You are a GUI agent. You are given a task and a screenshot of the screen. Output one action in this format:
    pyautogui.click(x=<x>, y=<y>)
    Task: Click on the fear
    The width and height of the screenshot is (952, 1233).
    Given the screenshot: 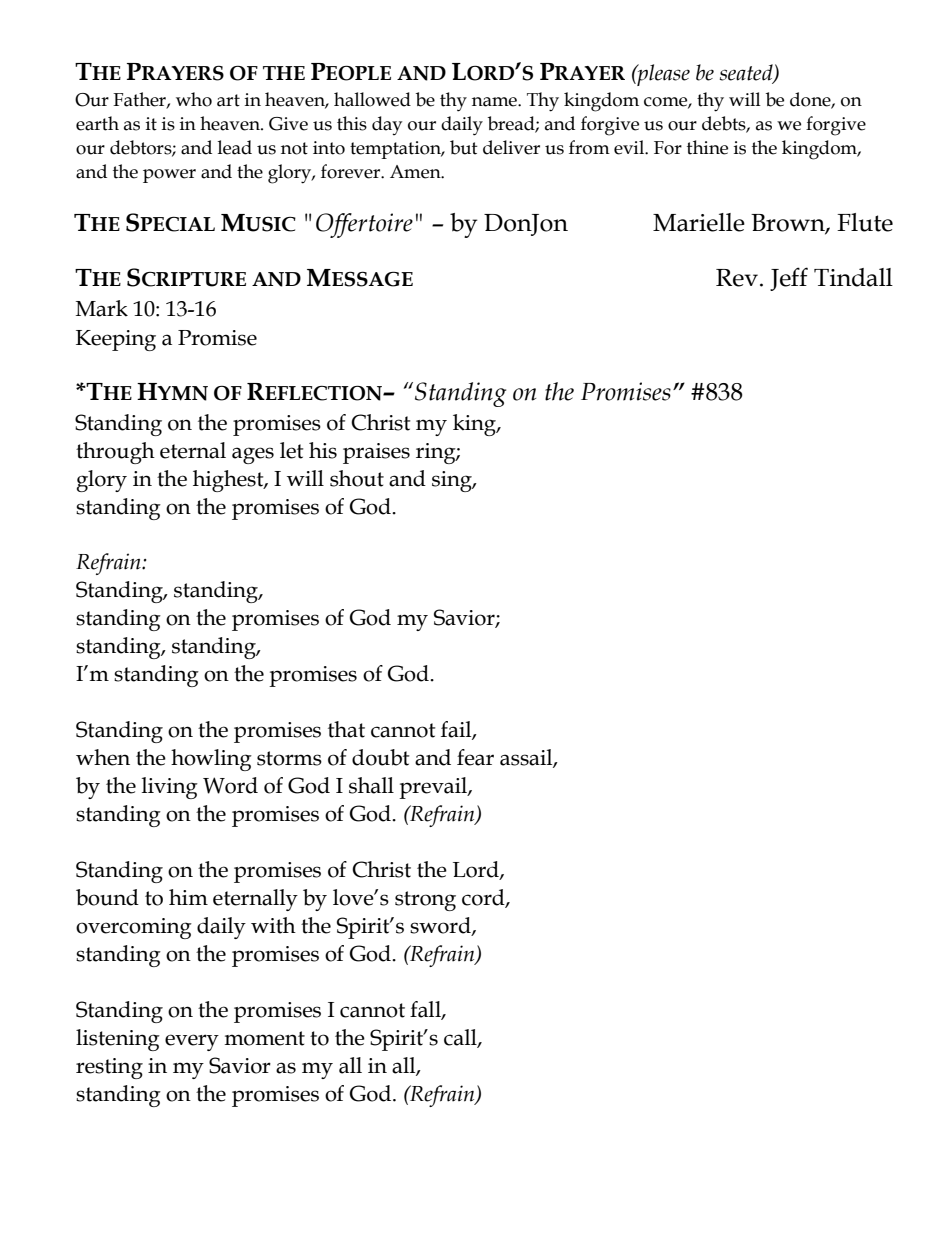 What is the action you would take?
    pyautogui.click(x=475, y=757)
